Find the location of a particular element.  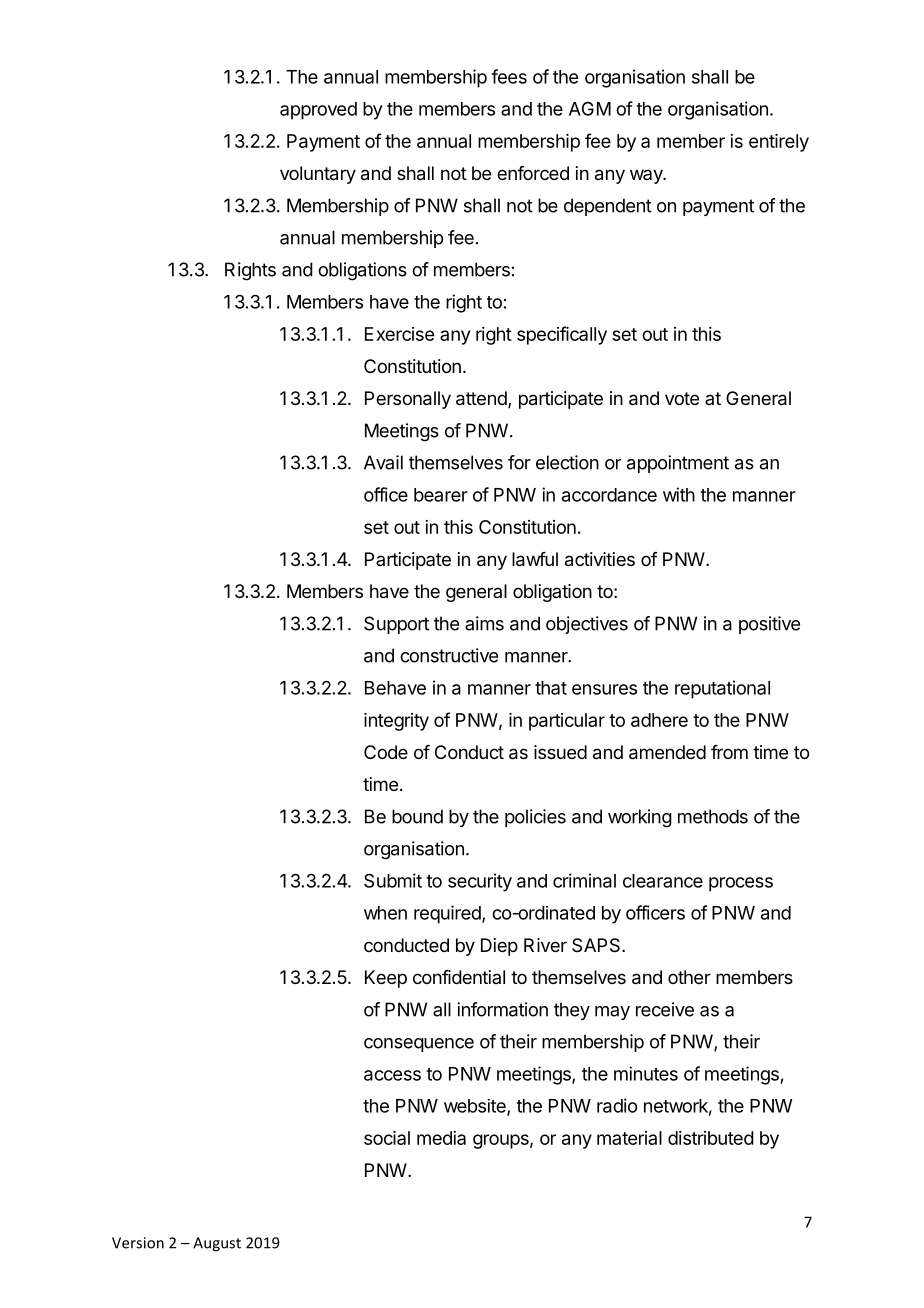

reputational is located at coordinates (722, 689).
